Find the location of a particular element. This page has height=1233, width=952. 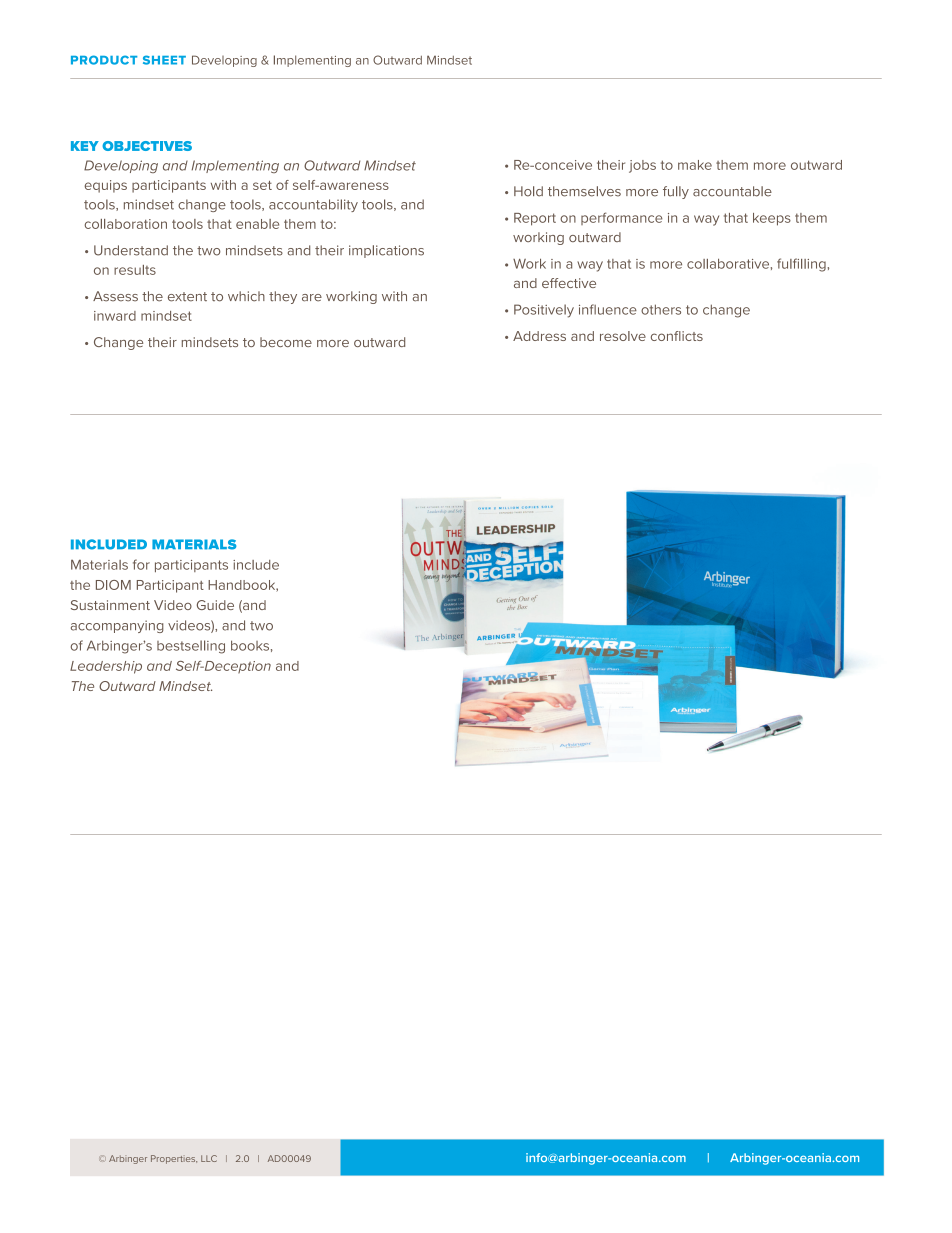

conflicts is located at coordinates (677, 336).
